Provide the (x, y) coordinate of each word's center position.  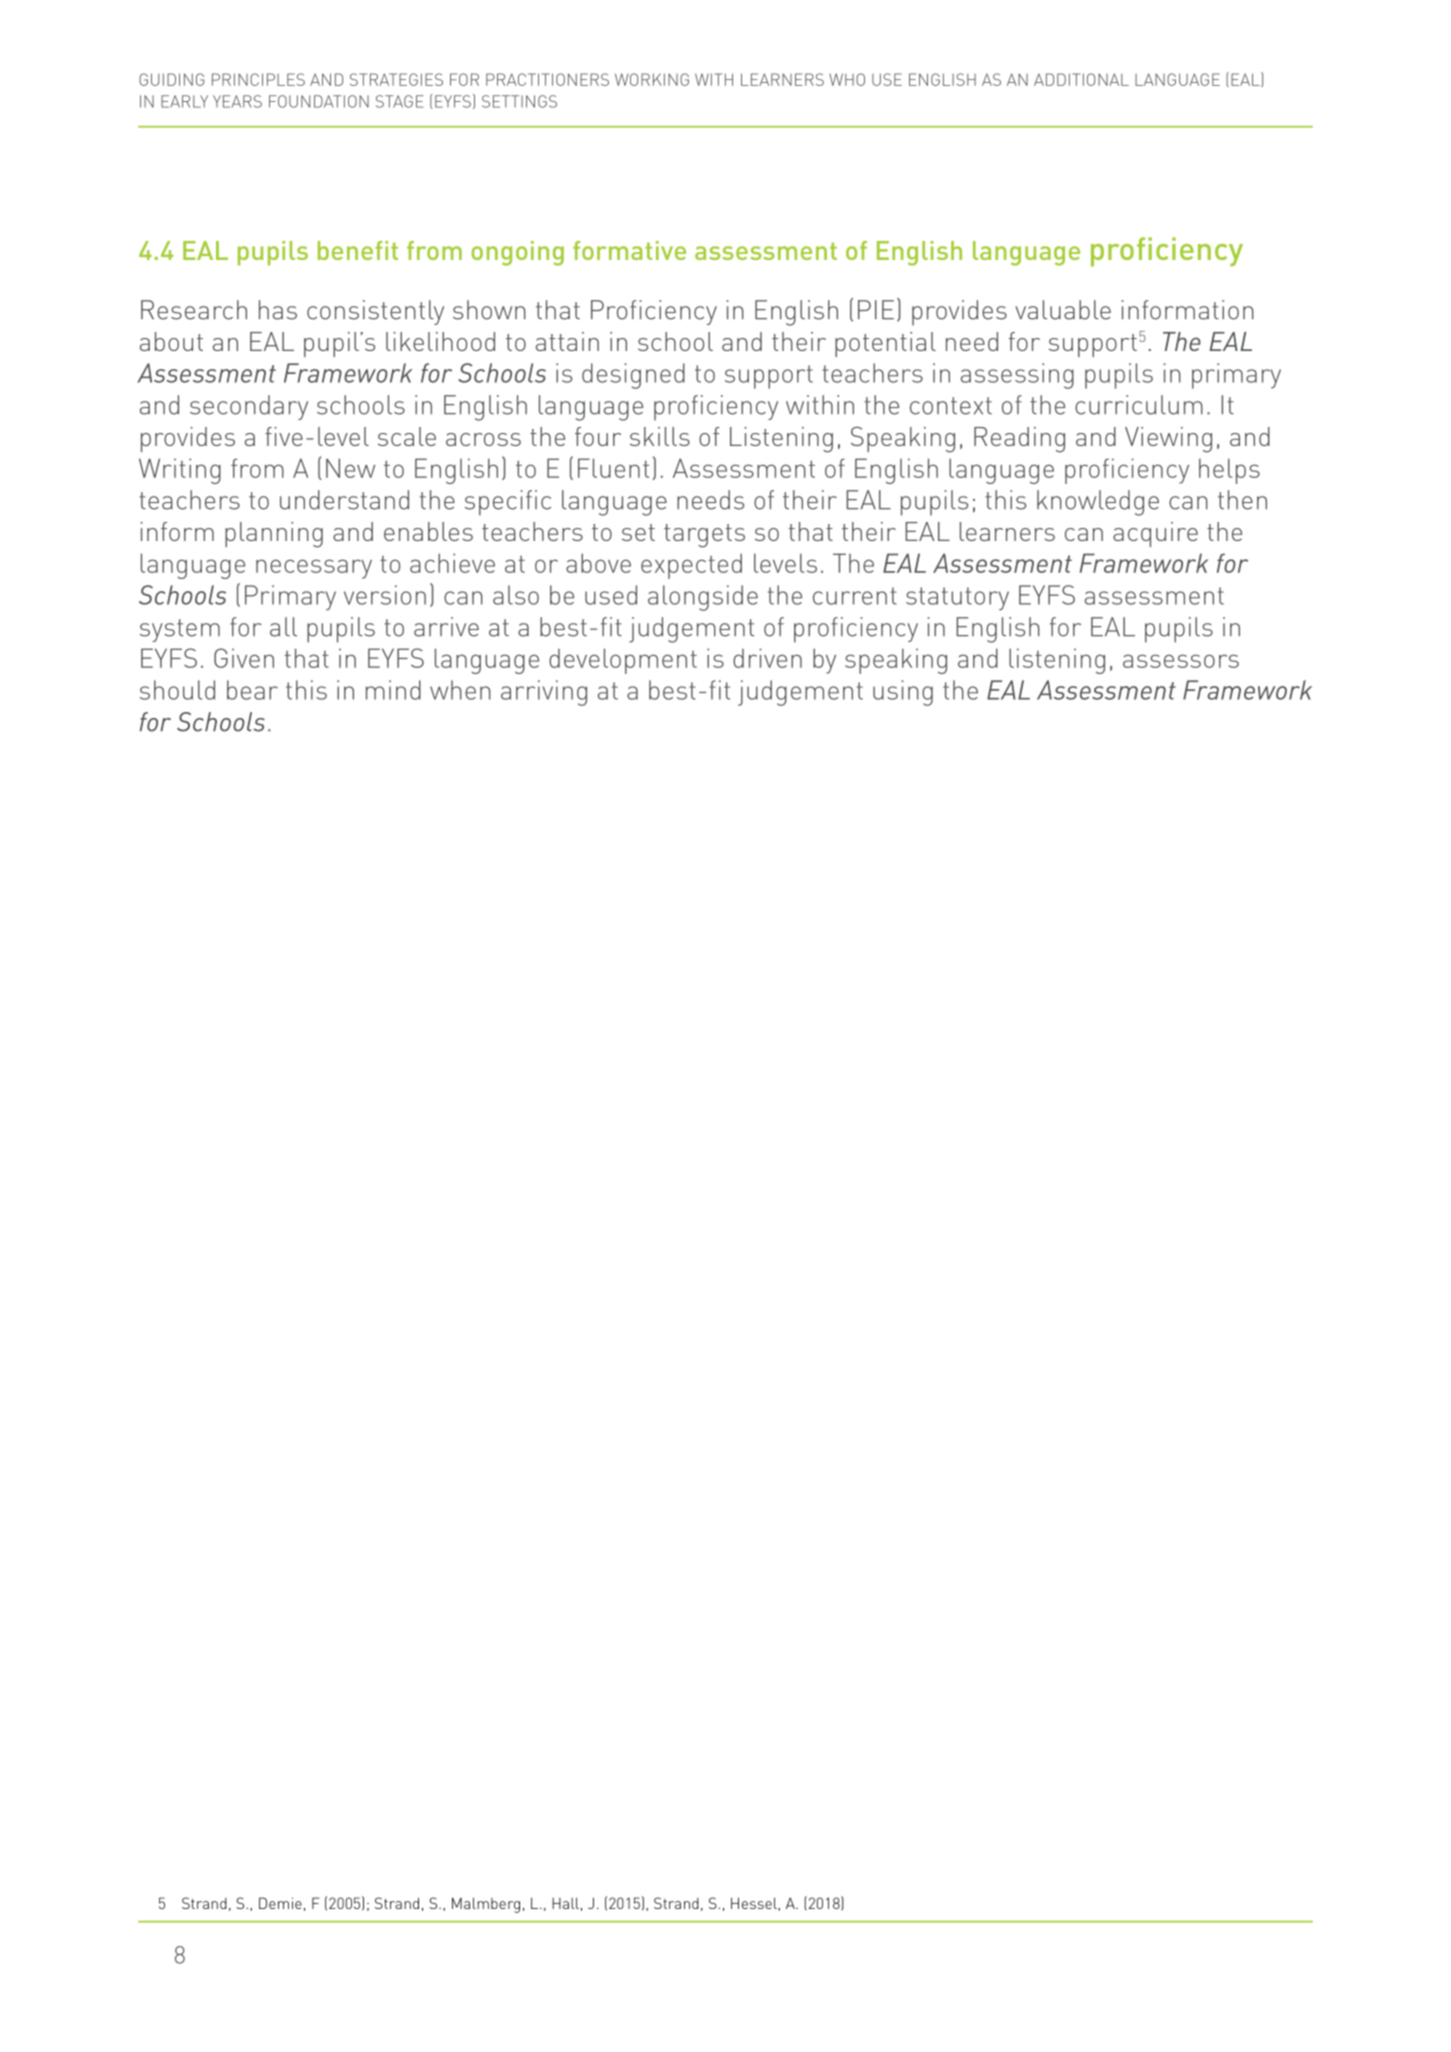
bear (252, 690)
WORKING (652, 79)
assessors (1181, 661)
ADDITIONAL (1081, 79)
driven (767, 658)
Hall (565, 1903)
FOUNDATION (319, 101)
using (903, 693)
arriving (544, 693)
